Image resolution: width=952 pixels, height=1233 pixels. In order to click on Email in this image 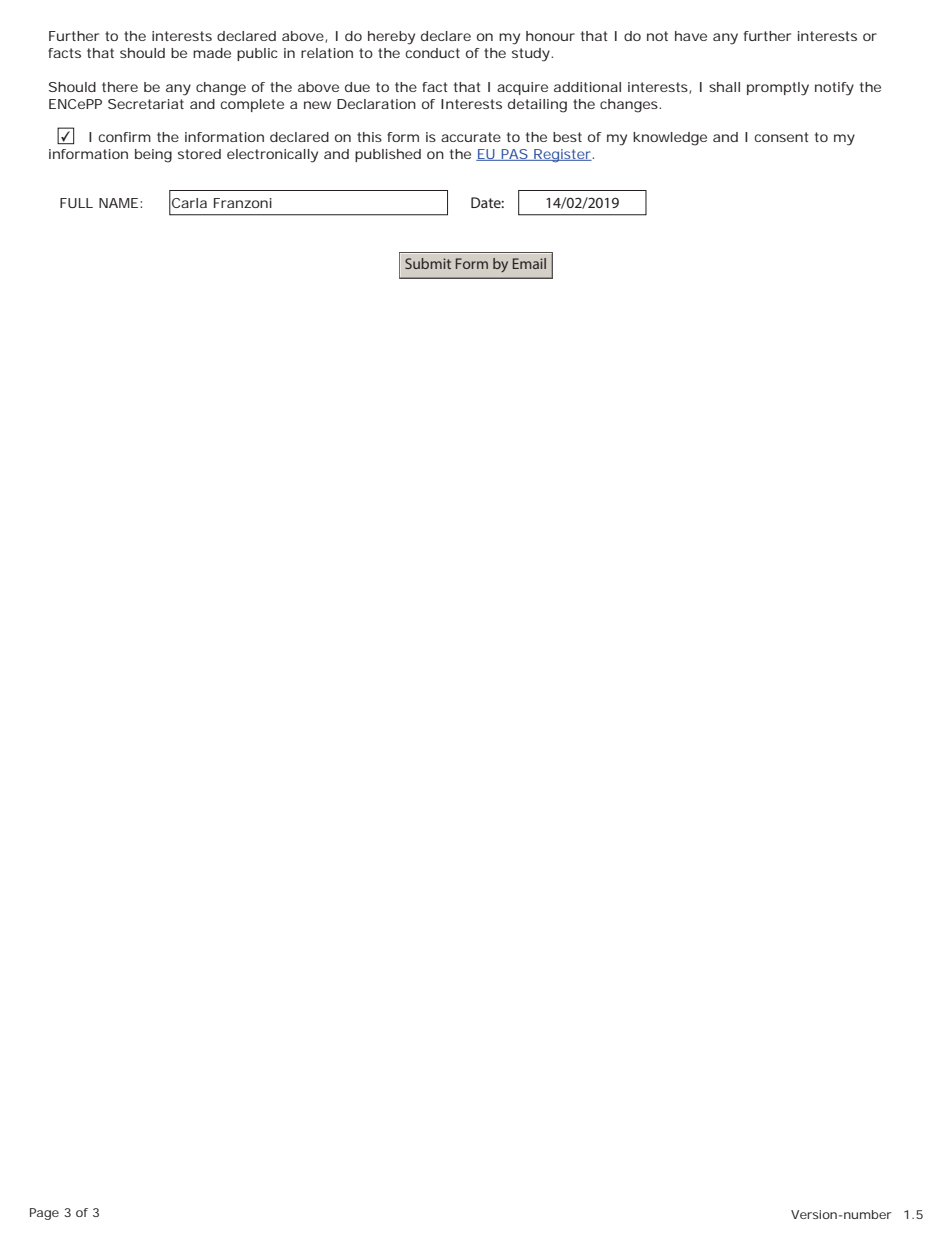, I will do `click(529, 263)`.
